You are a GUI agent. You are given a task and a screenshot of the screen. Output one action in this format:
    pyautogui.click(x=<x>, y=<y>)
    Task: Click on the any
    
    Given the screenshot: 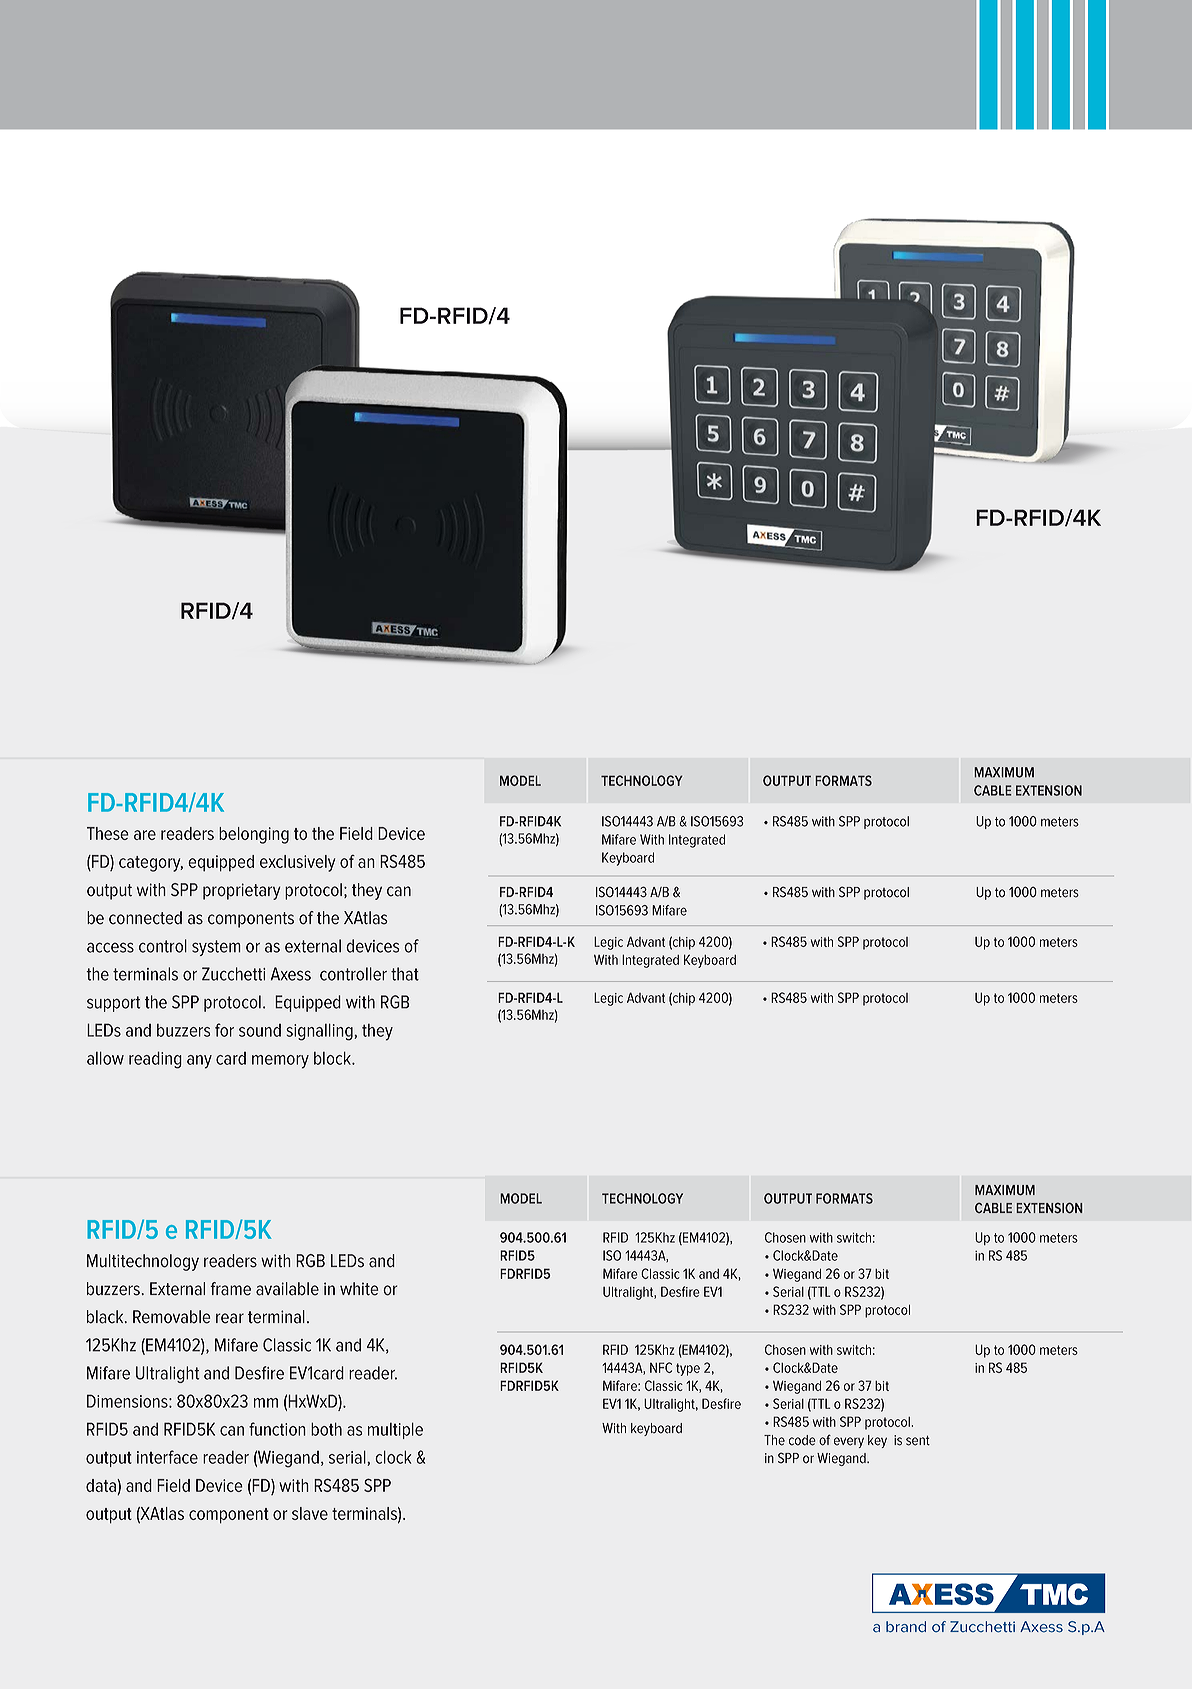 What is the action you would take?
    pyautogui.click(x=199, y=1062)
